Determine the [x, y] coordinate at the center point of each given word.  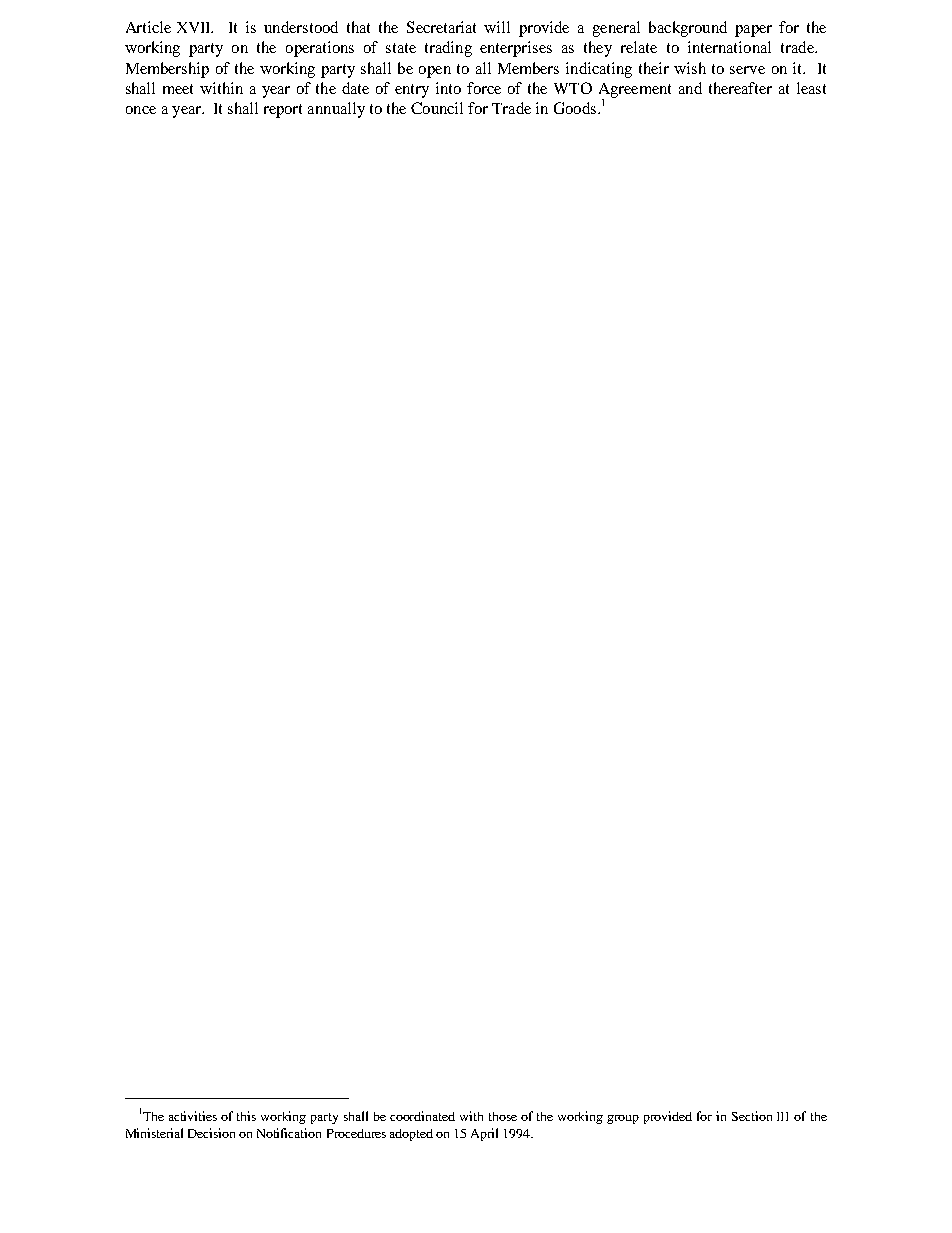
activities [193, 1116]
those [503, 1116]
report [283, 111]
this [246, 1116]
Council [437, 108]
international [729, 47]
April [484, 1134]
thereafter [740, 88]
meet [178, 89]
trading [448, 49]
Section [752, 1116]
